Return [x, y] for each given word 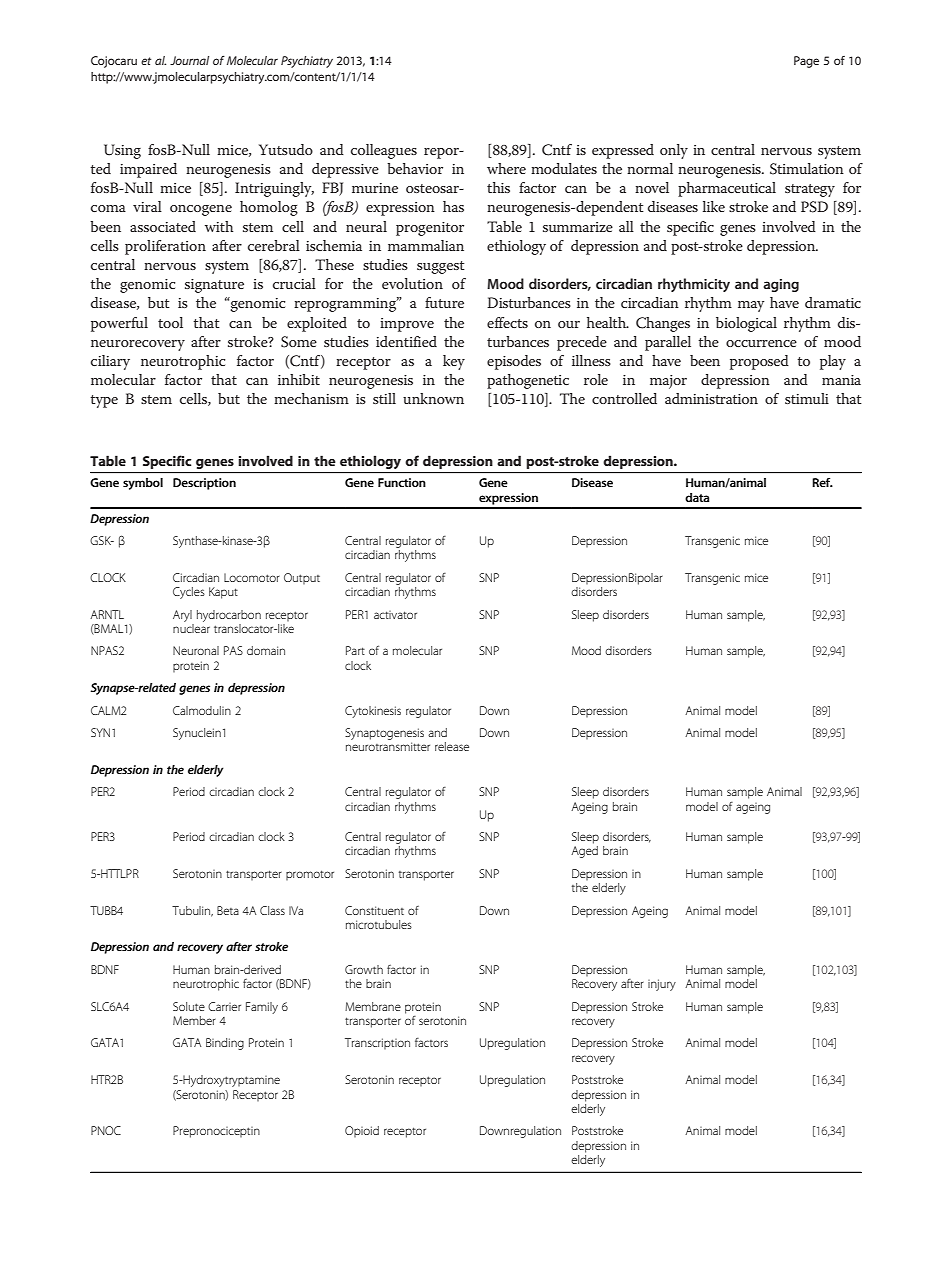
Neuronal [196, 650]
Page [806, 62]
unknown [433, 398]
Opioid [362, 1131]
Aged [584, 852]
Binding [225, 1044]
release [452, 746]
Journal [189, 60]
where [506, 168]
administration [711, 398]
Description [204, 484]
